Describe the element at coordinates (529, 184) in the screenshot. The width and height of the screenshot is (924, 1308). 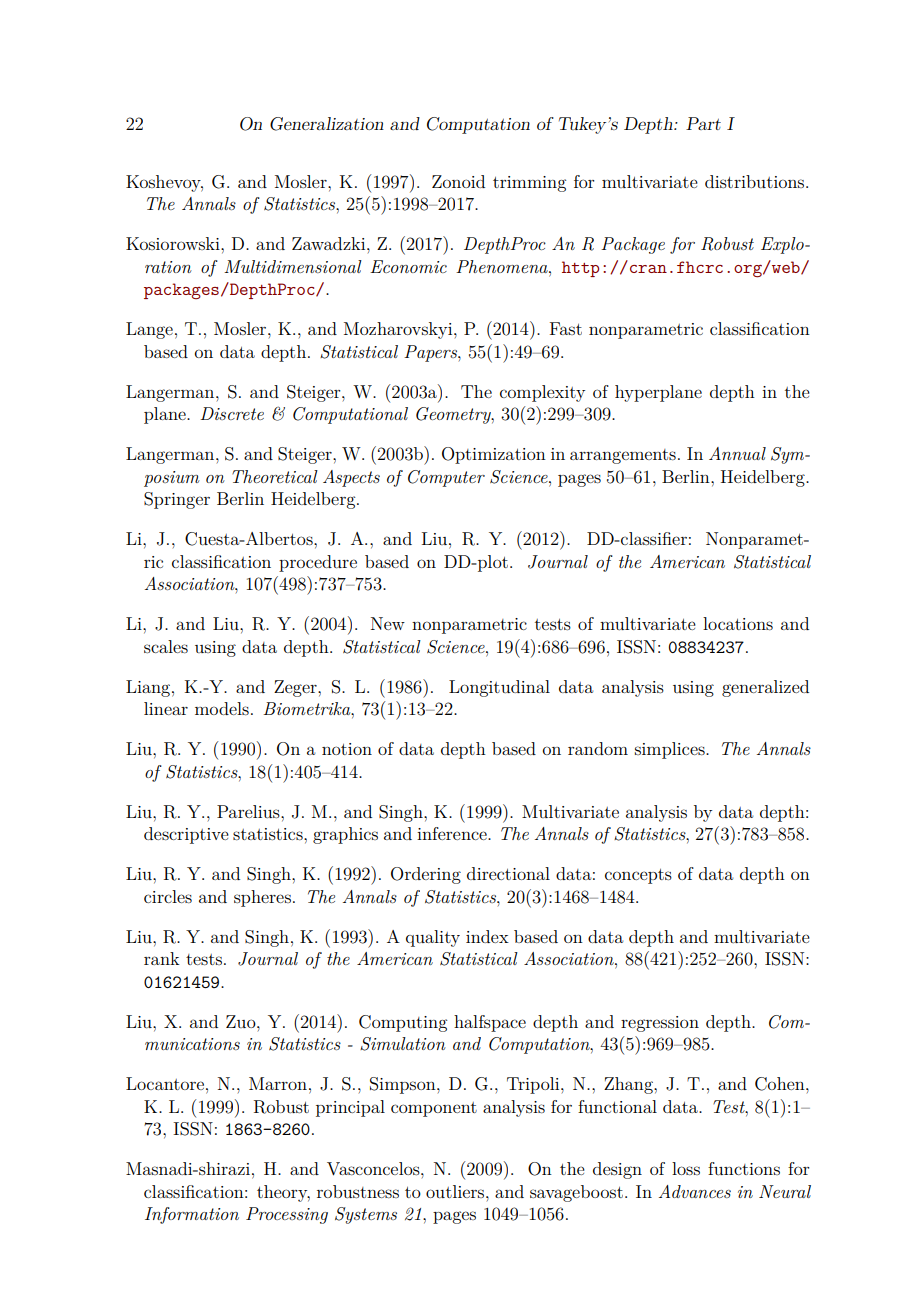
I see `trimming` at that location.
